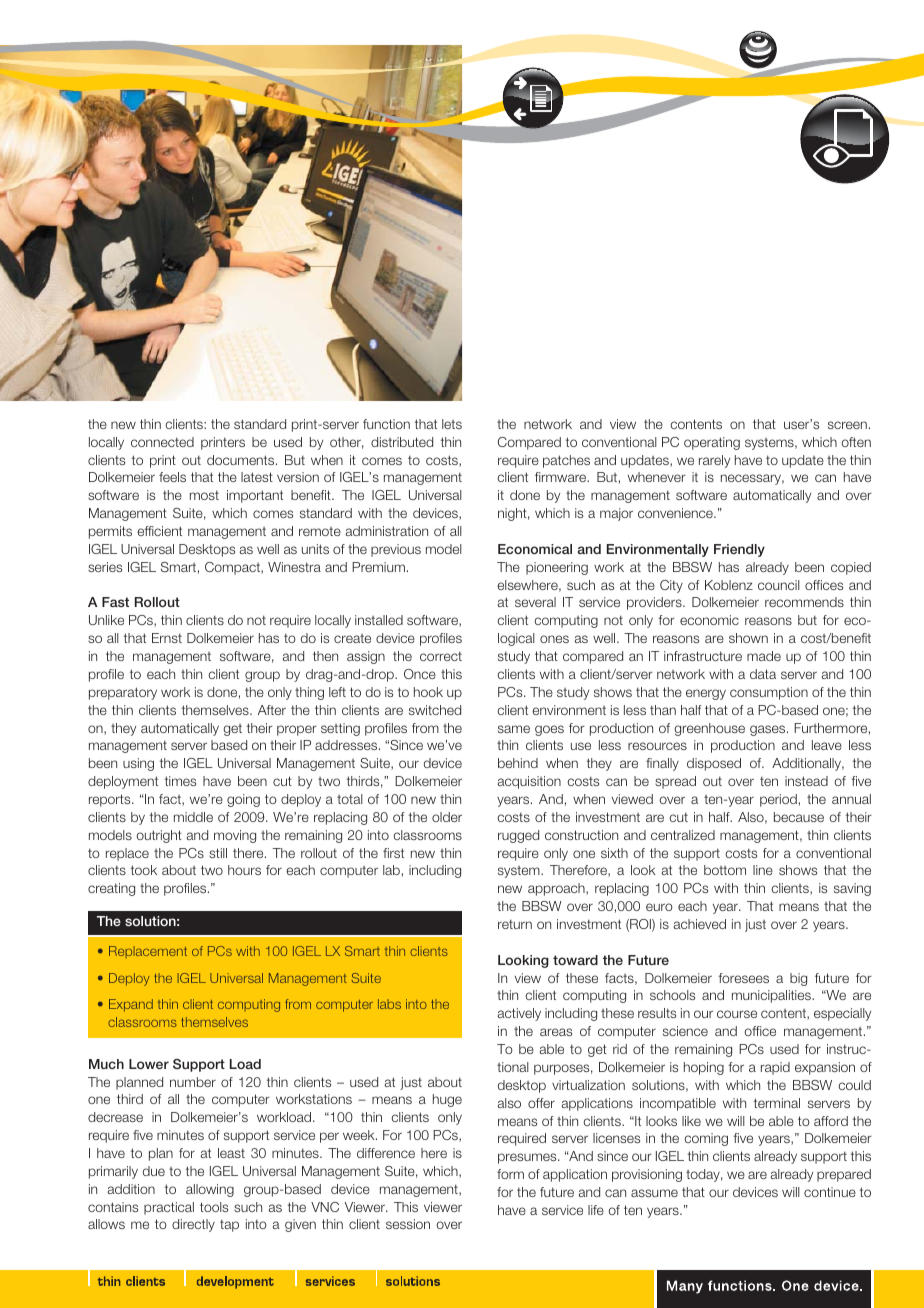 The width and height of the image is (924, 1308). I want to click on hours, so click(244, 870).
